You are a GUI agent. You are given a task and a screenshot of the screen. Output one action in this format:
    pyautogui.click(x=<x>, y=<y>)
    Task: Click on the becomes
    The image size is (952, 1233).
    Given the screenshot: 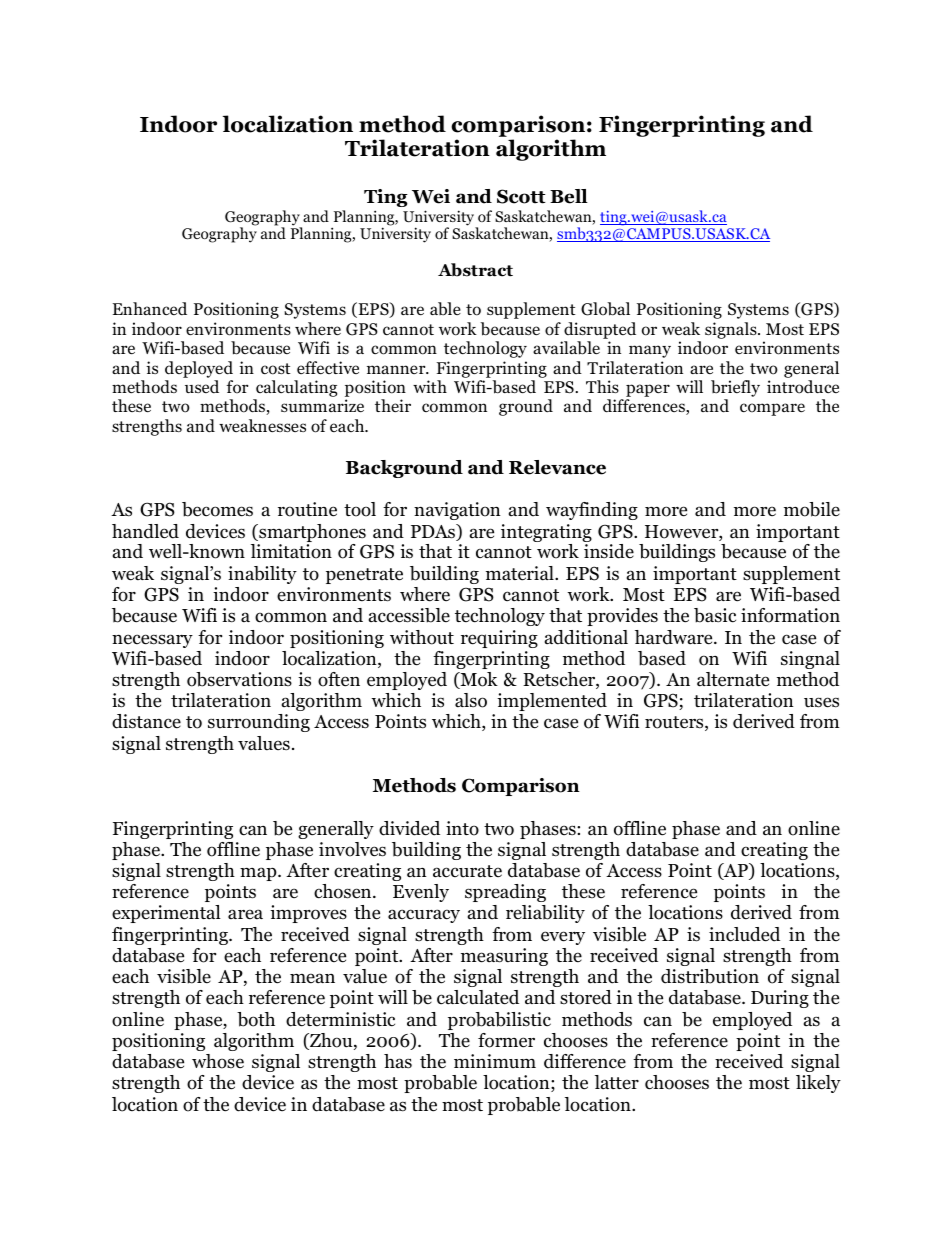 What is the action you would take?
    pyautogui.click(x=217, y=509)
